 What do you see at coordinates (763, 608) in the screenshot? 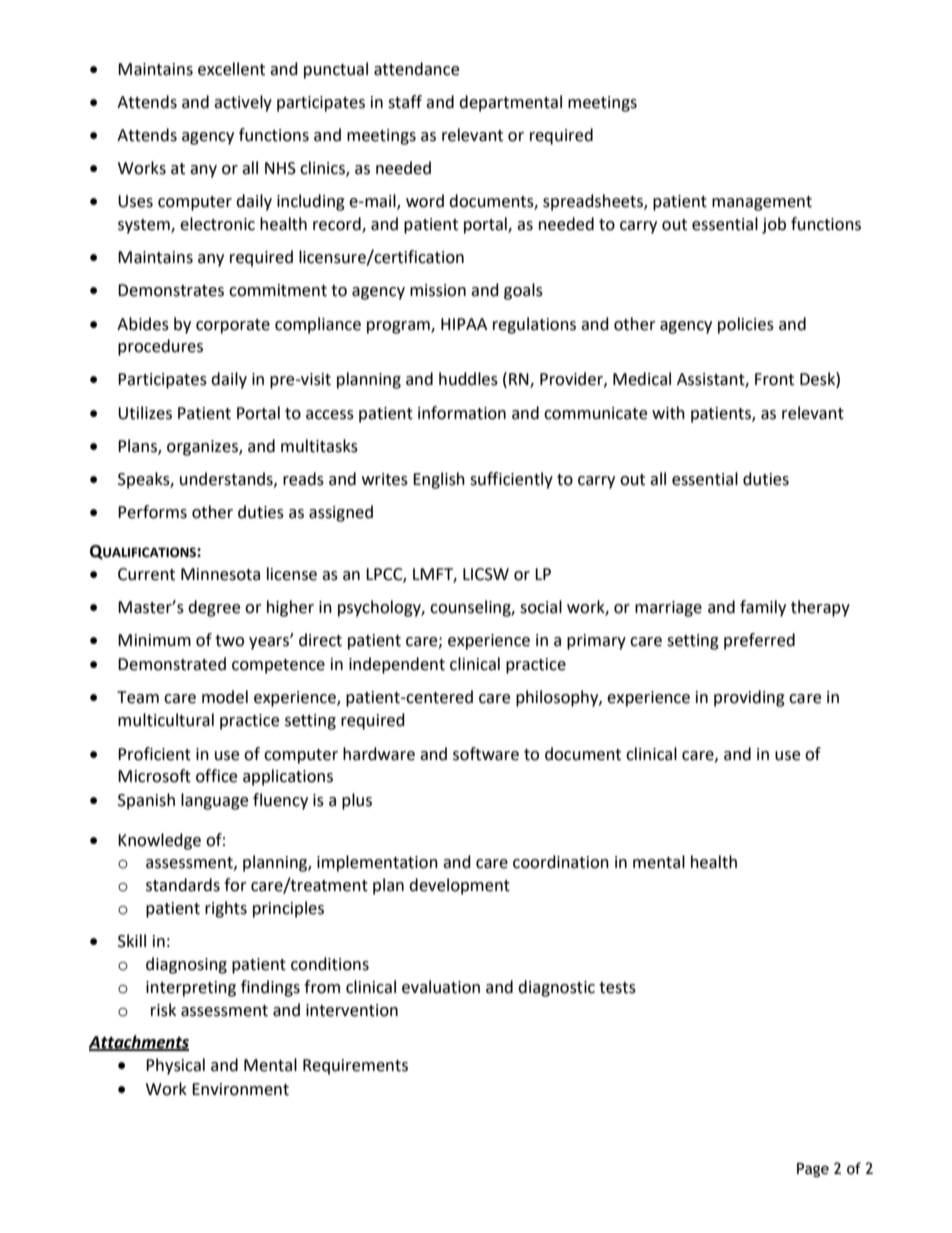
I see `family` at bounding box center [763, 608].
